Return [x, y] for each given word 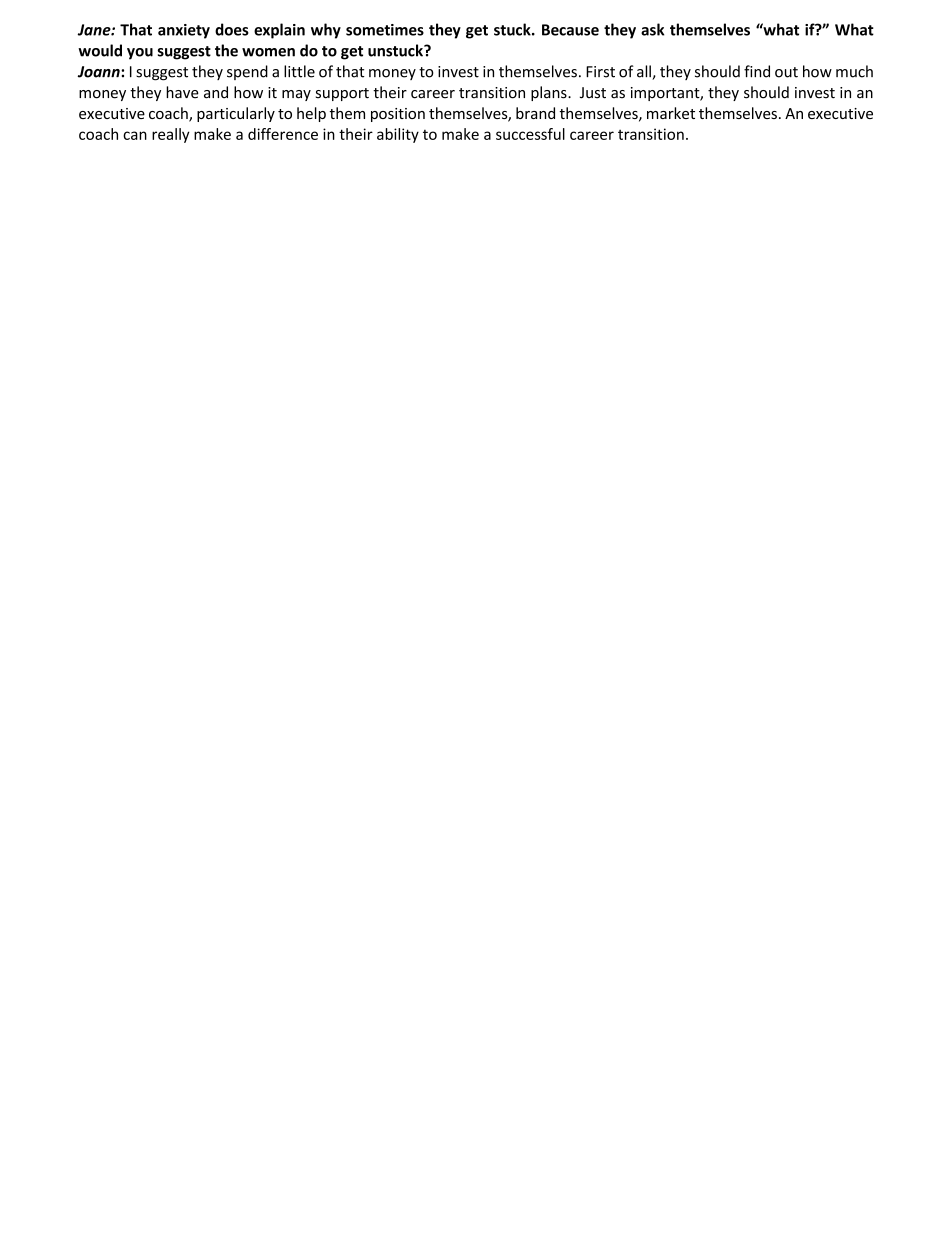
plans [550, 93]
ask [652, 29]
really [171, 135]
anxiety [184, 31]
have [182, 92]
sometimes [385, 30]
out [786, 72]
